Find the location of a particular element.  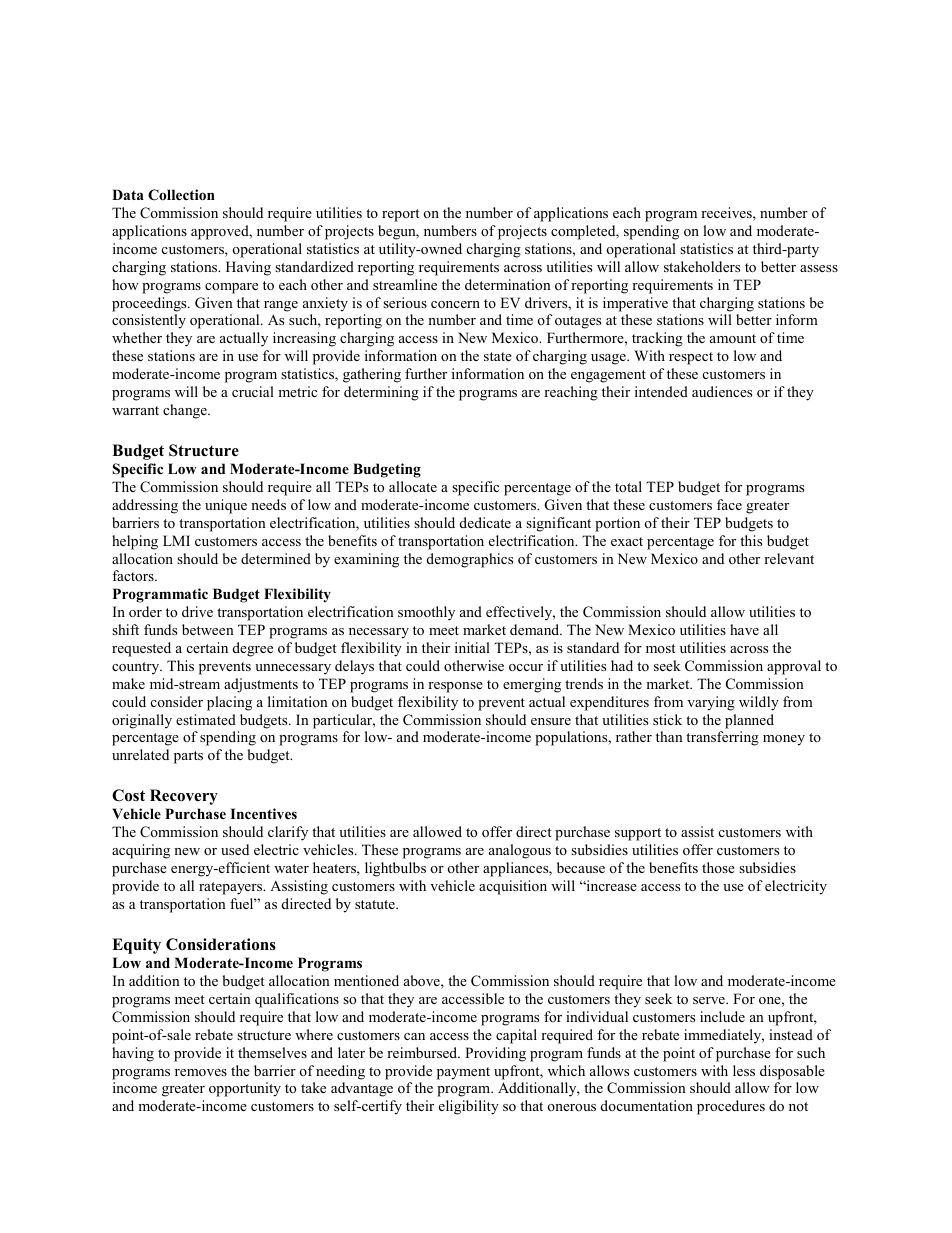

transferring is located at coordinates (722, 738).
